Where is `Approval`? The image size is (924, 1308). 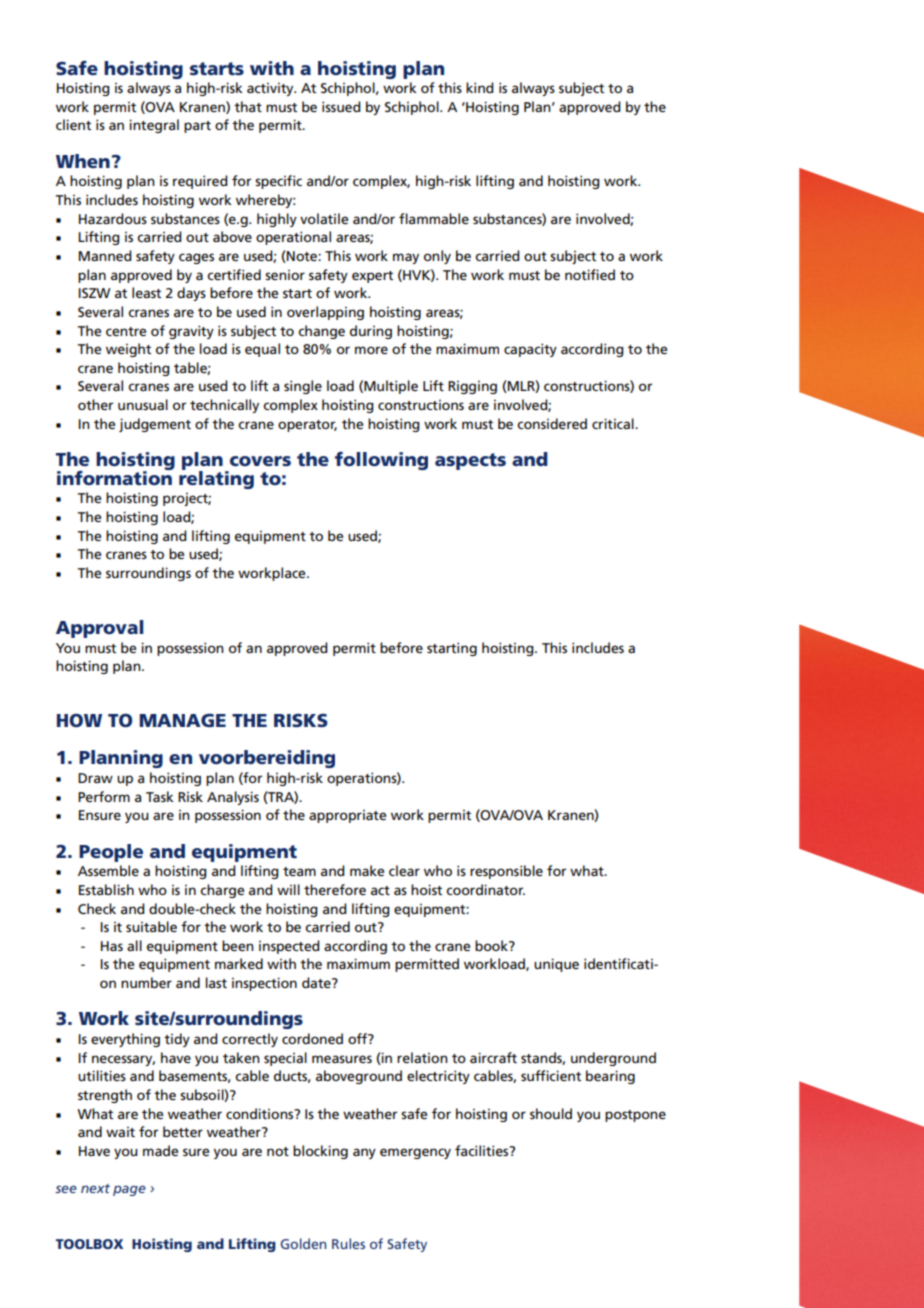
Approval is located at coordinates (100, 629).
